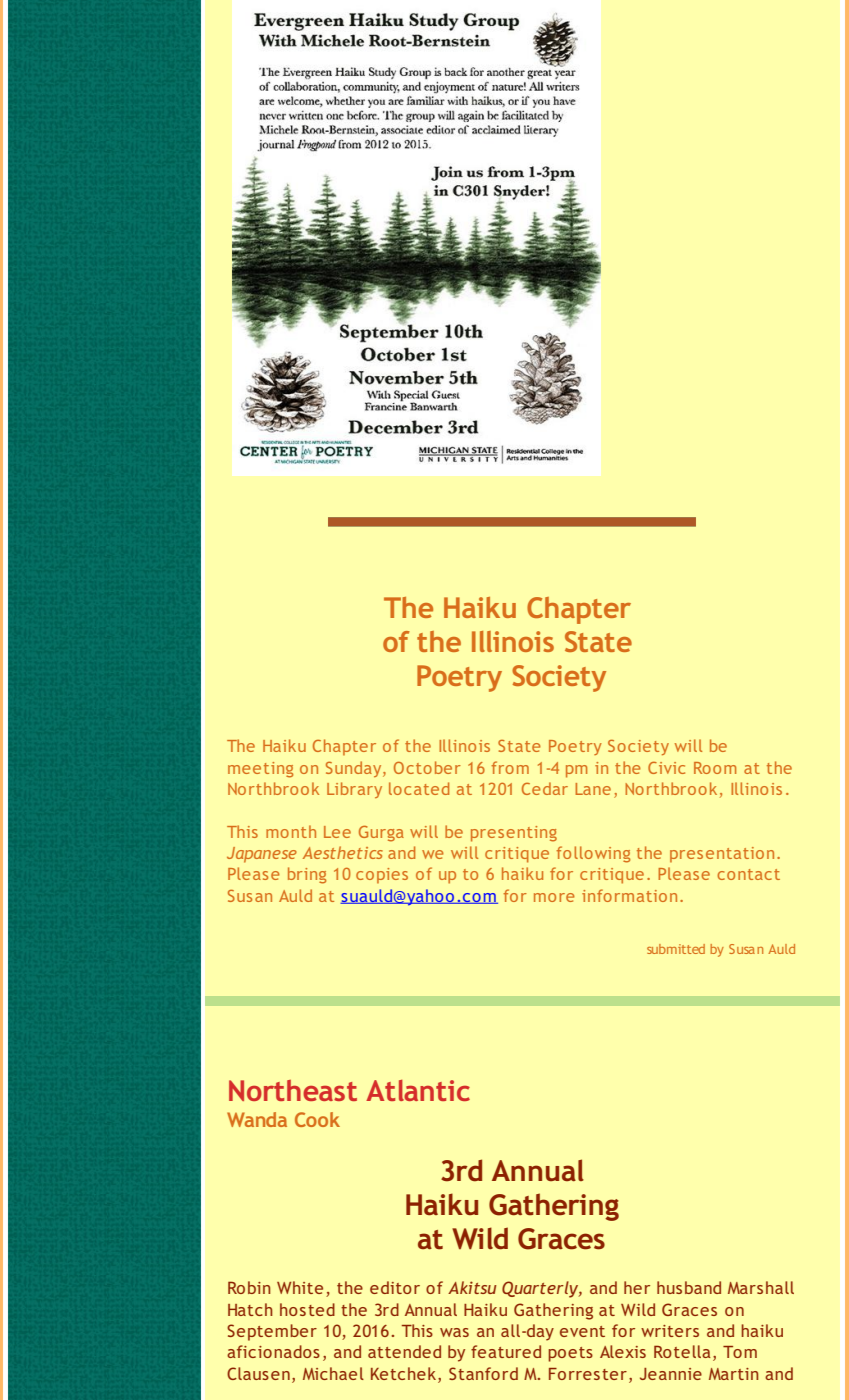 The image size is (849, 1400). Describe the element at coordinates (354, 790) in the screenshot. I see `Library` at that location.
